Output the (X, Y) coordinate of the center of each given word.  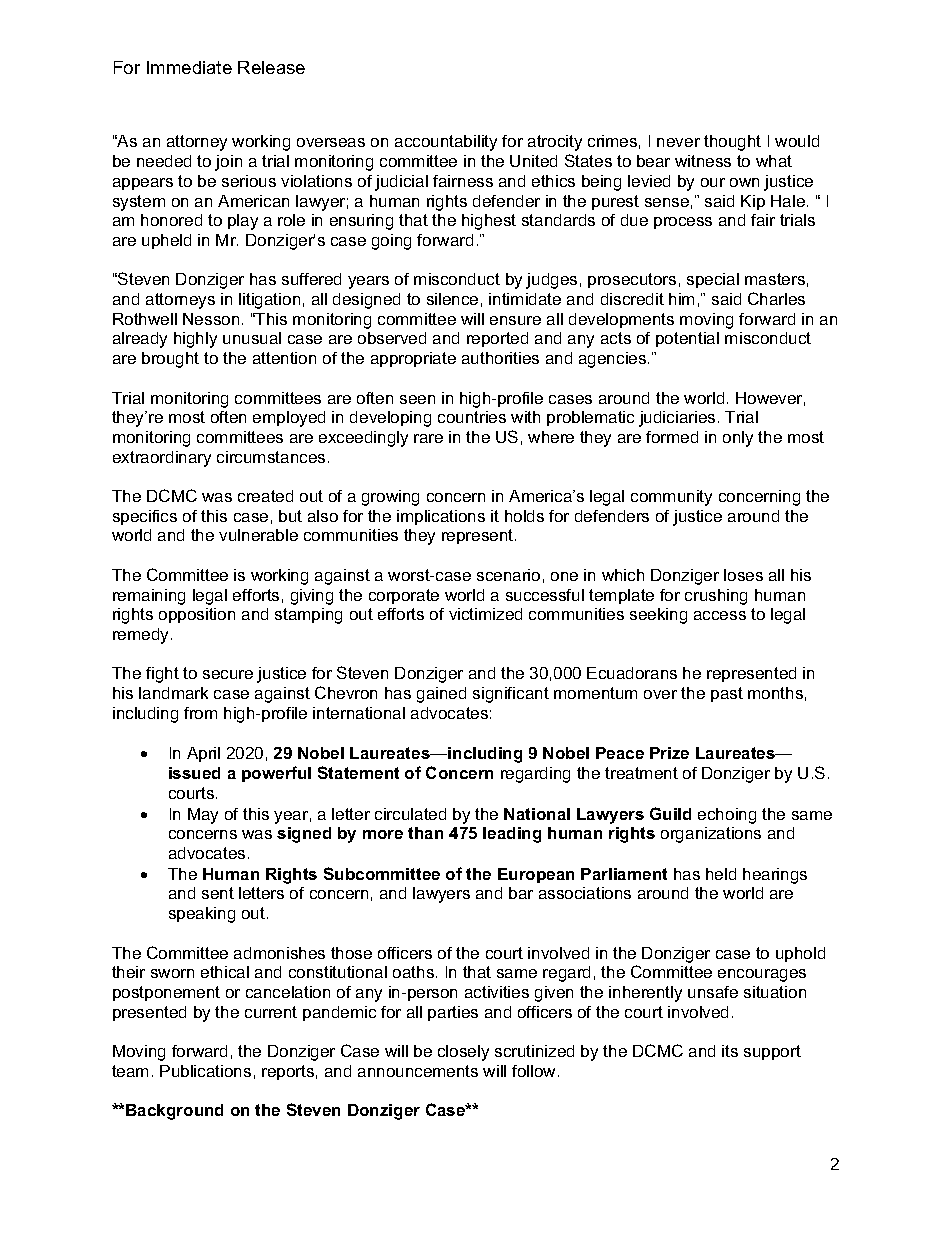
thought (732, 143)
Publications (205, 1071)
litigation (269, 301)
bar (521, 893)
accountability (446, 143)
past (727, 694)
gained (441, 695)
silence (452, 299)
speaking (202, 915)
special (713, 280)
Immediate (189, 67)
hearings (775, 876)
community (671, 498)
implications (441, 517)
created (265, 496)
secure (228, 674)
